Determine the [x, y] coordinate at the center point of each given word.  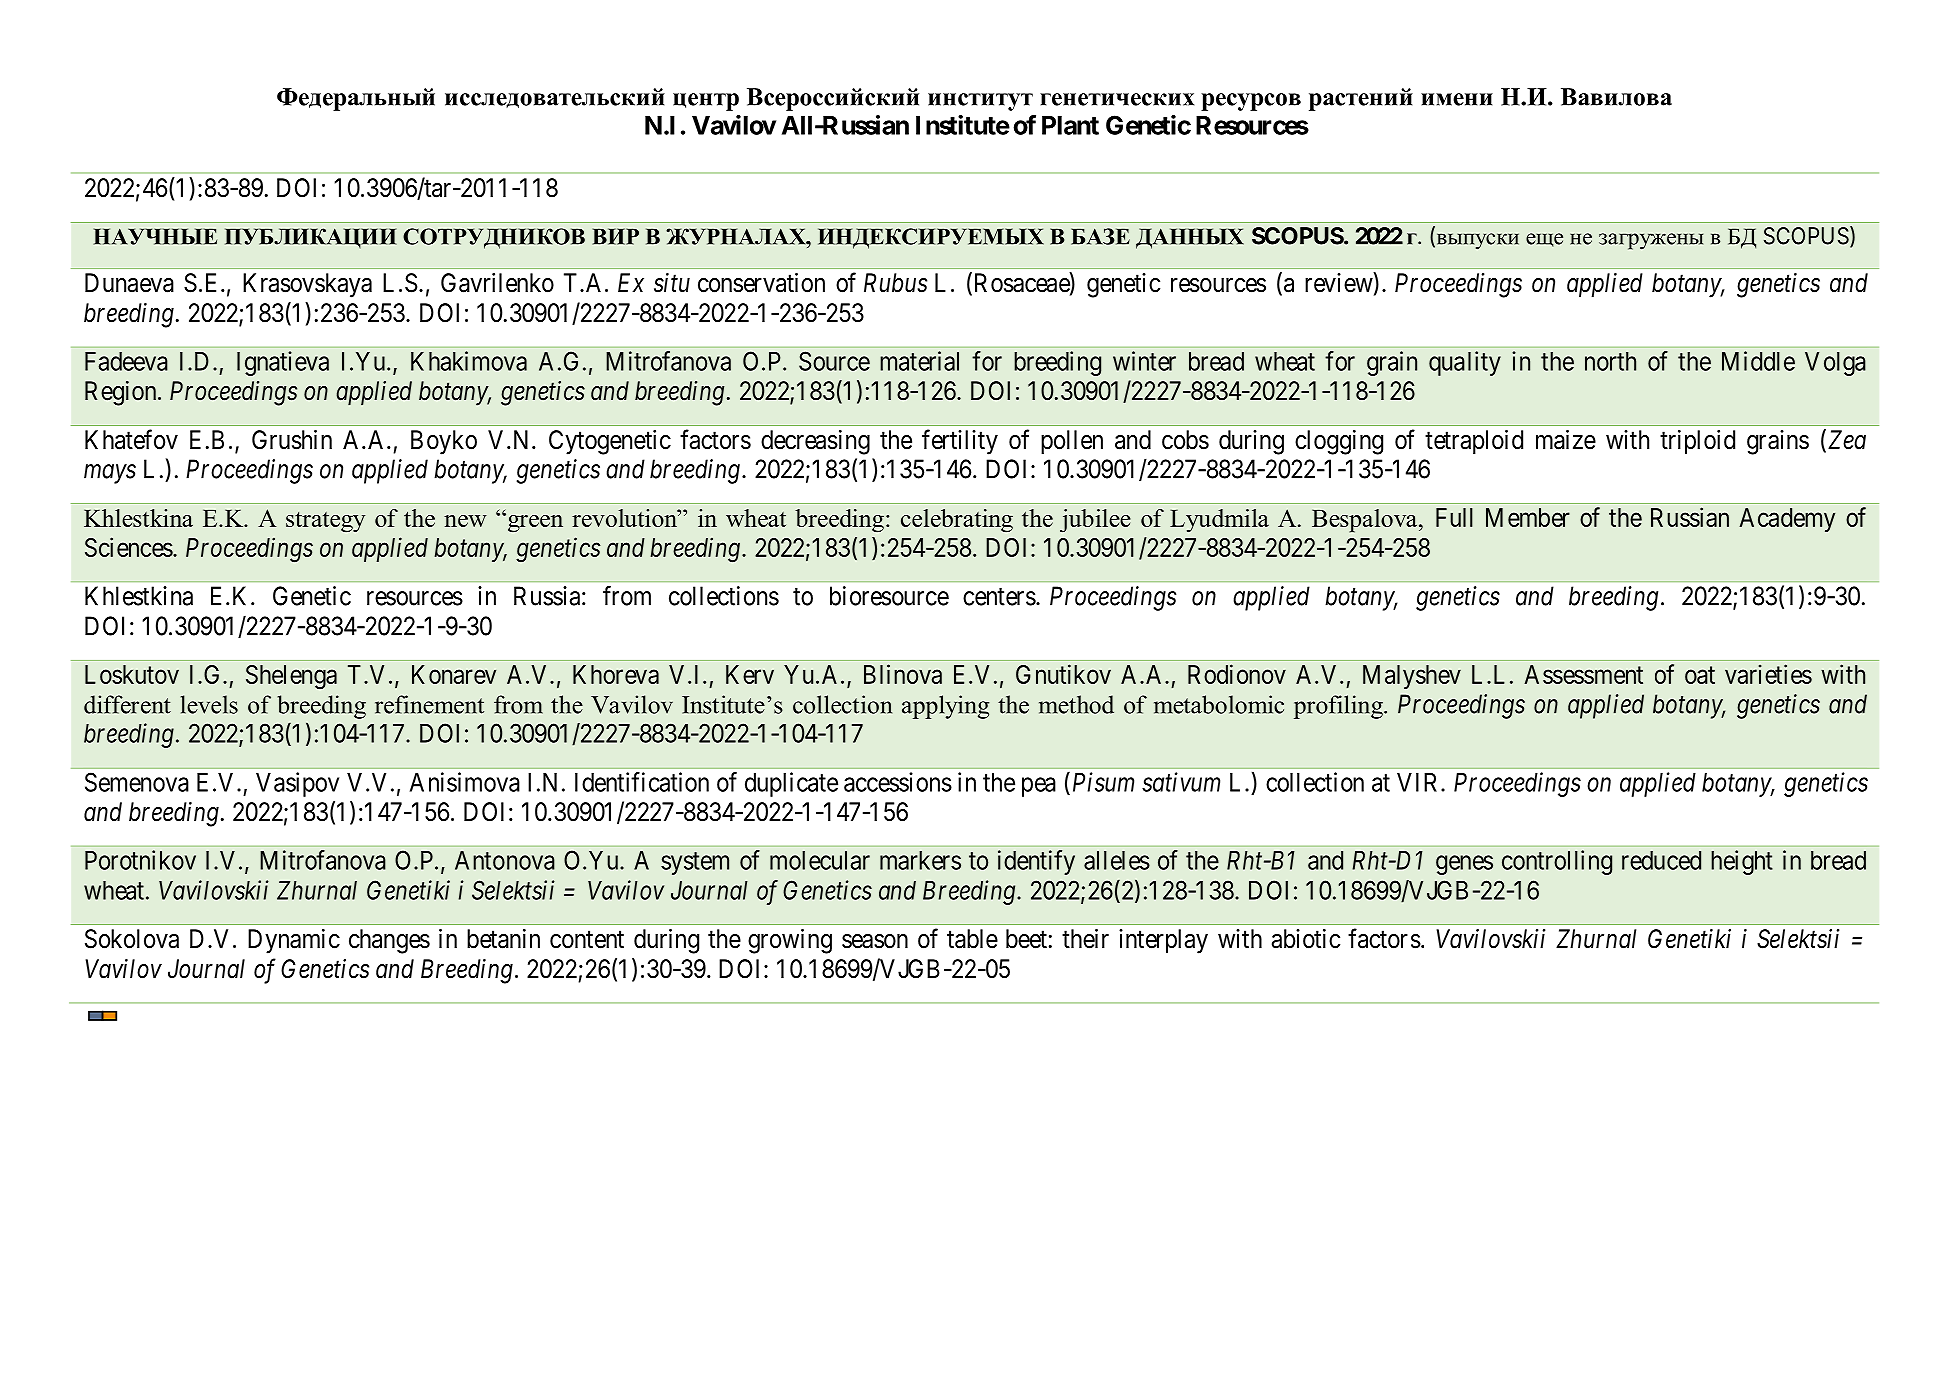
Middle [1758, 361]
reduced [1661, 860]
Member [1528, 517]
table [972, 939]
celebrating [957, 521]
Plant [1070, 125]
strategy [325, 522]
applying [945, 707]
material [919, 361]
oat [1700, 675]
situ [672, 283]
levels [209, 704]
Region [122, 393]
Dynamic [294, 941]
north [1610, 361]
